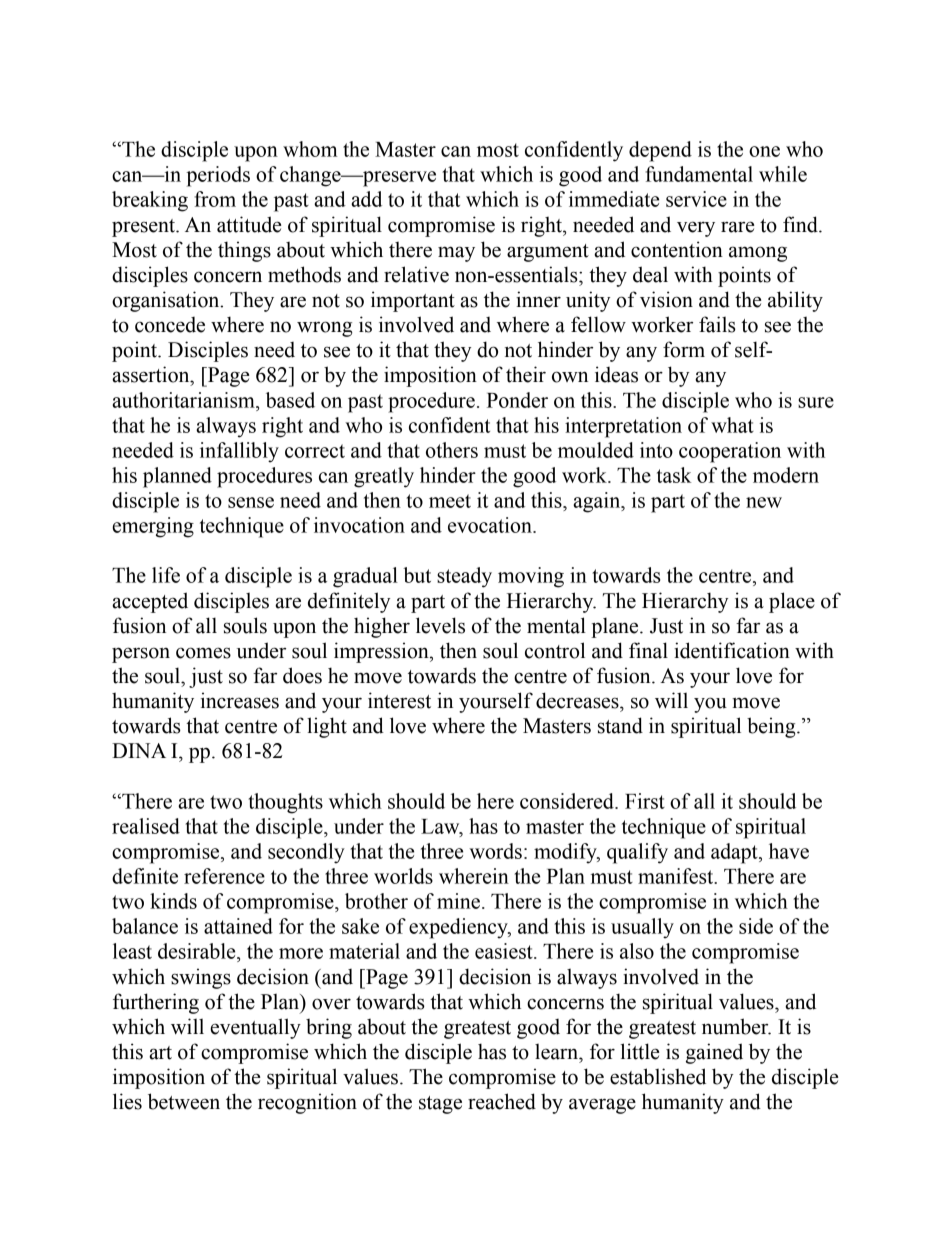 The image size is (952, 1233). I want to click on between, so click(184, 1101).
